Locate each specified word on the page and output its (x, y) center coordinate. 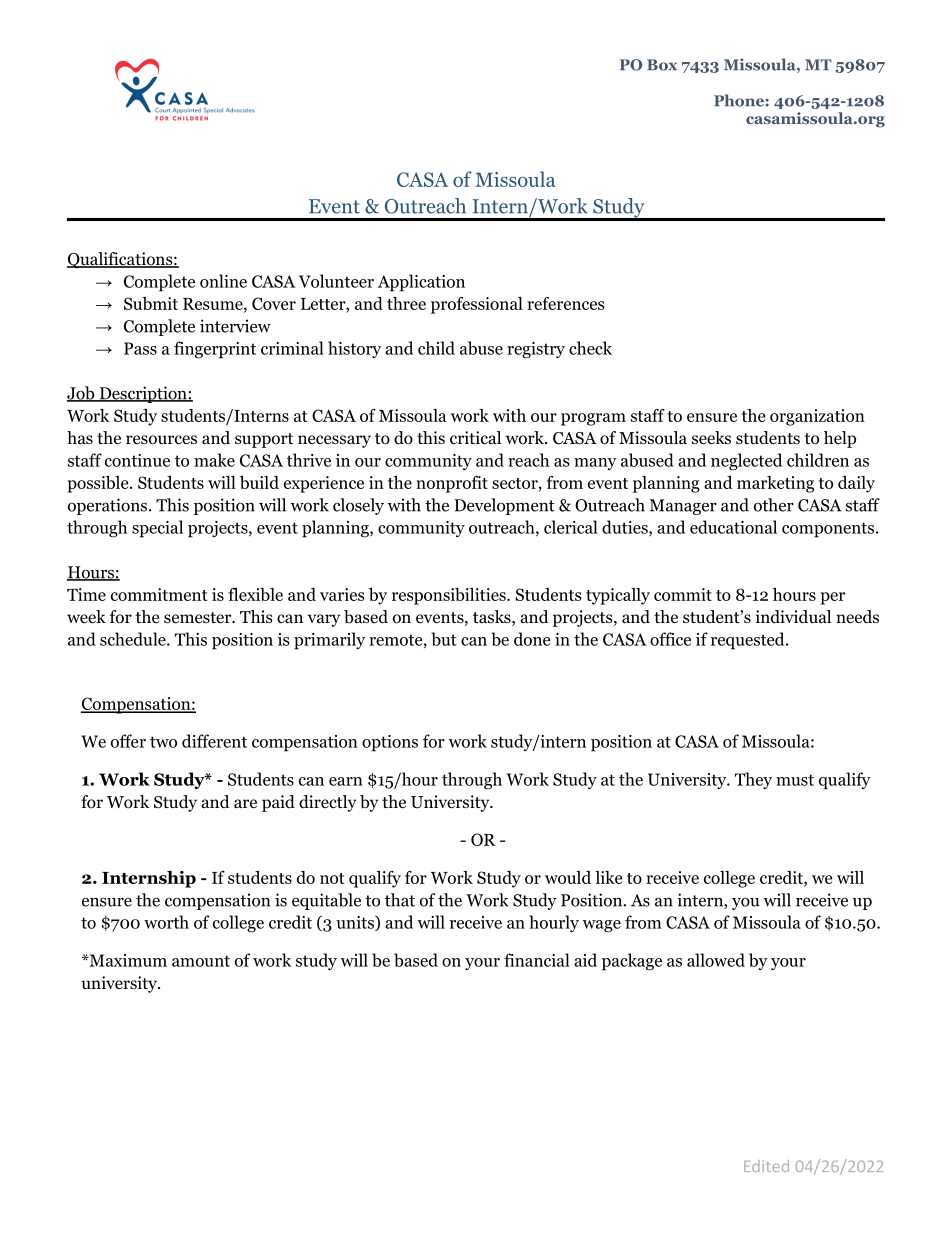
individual (793, 617)
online (223, 281)
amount (201, 961)
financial (537, 960)
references (566, 303)
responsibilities (450, 596)
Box (662, 65)
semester (199, 618)
